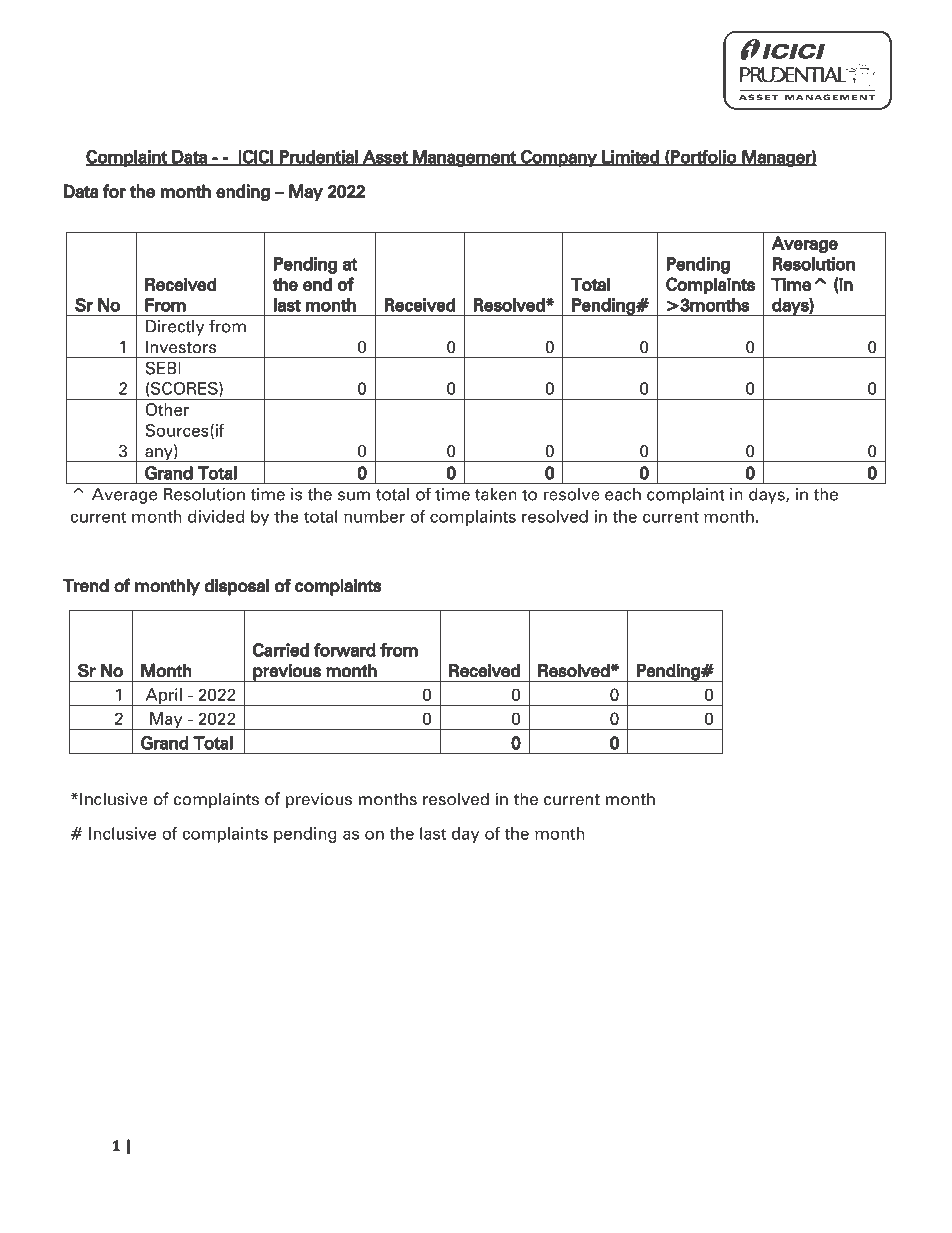  What do you see at coordinates (623, 494) in the screenshot?
I see `each` at bounding box center [623, 494].
